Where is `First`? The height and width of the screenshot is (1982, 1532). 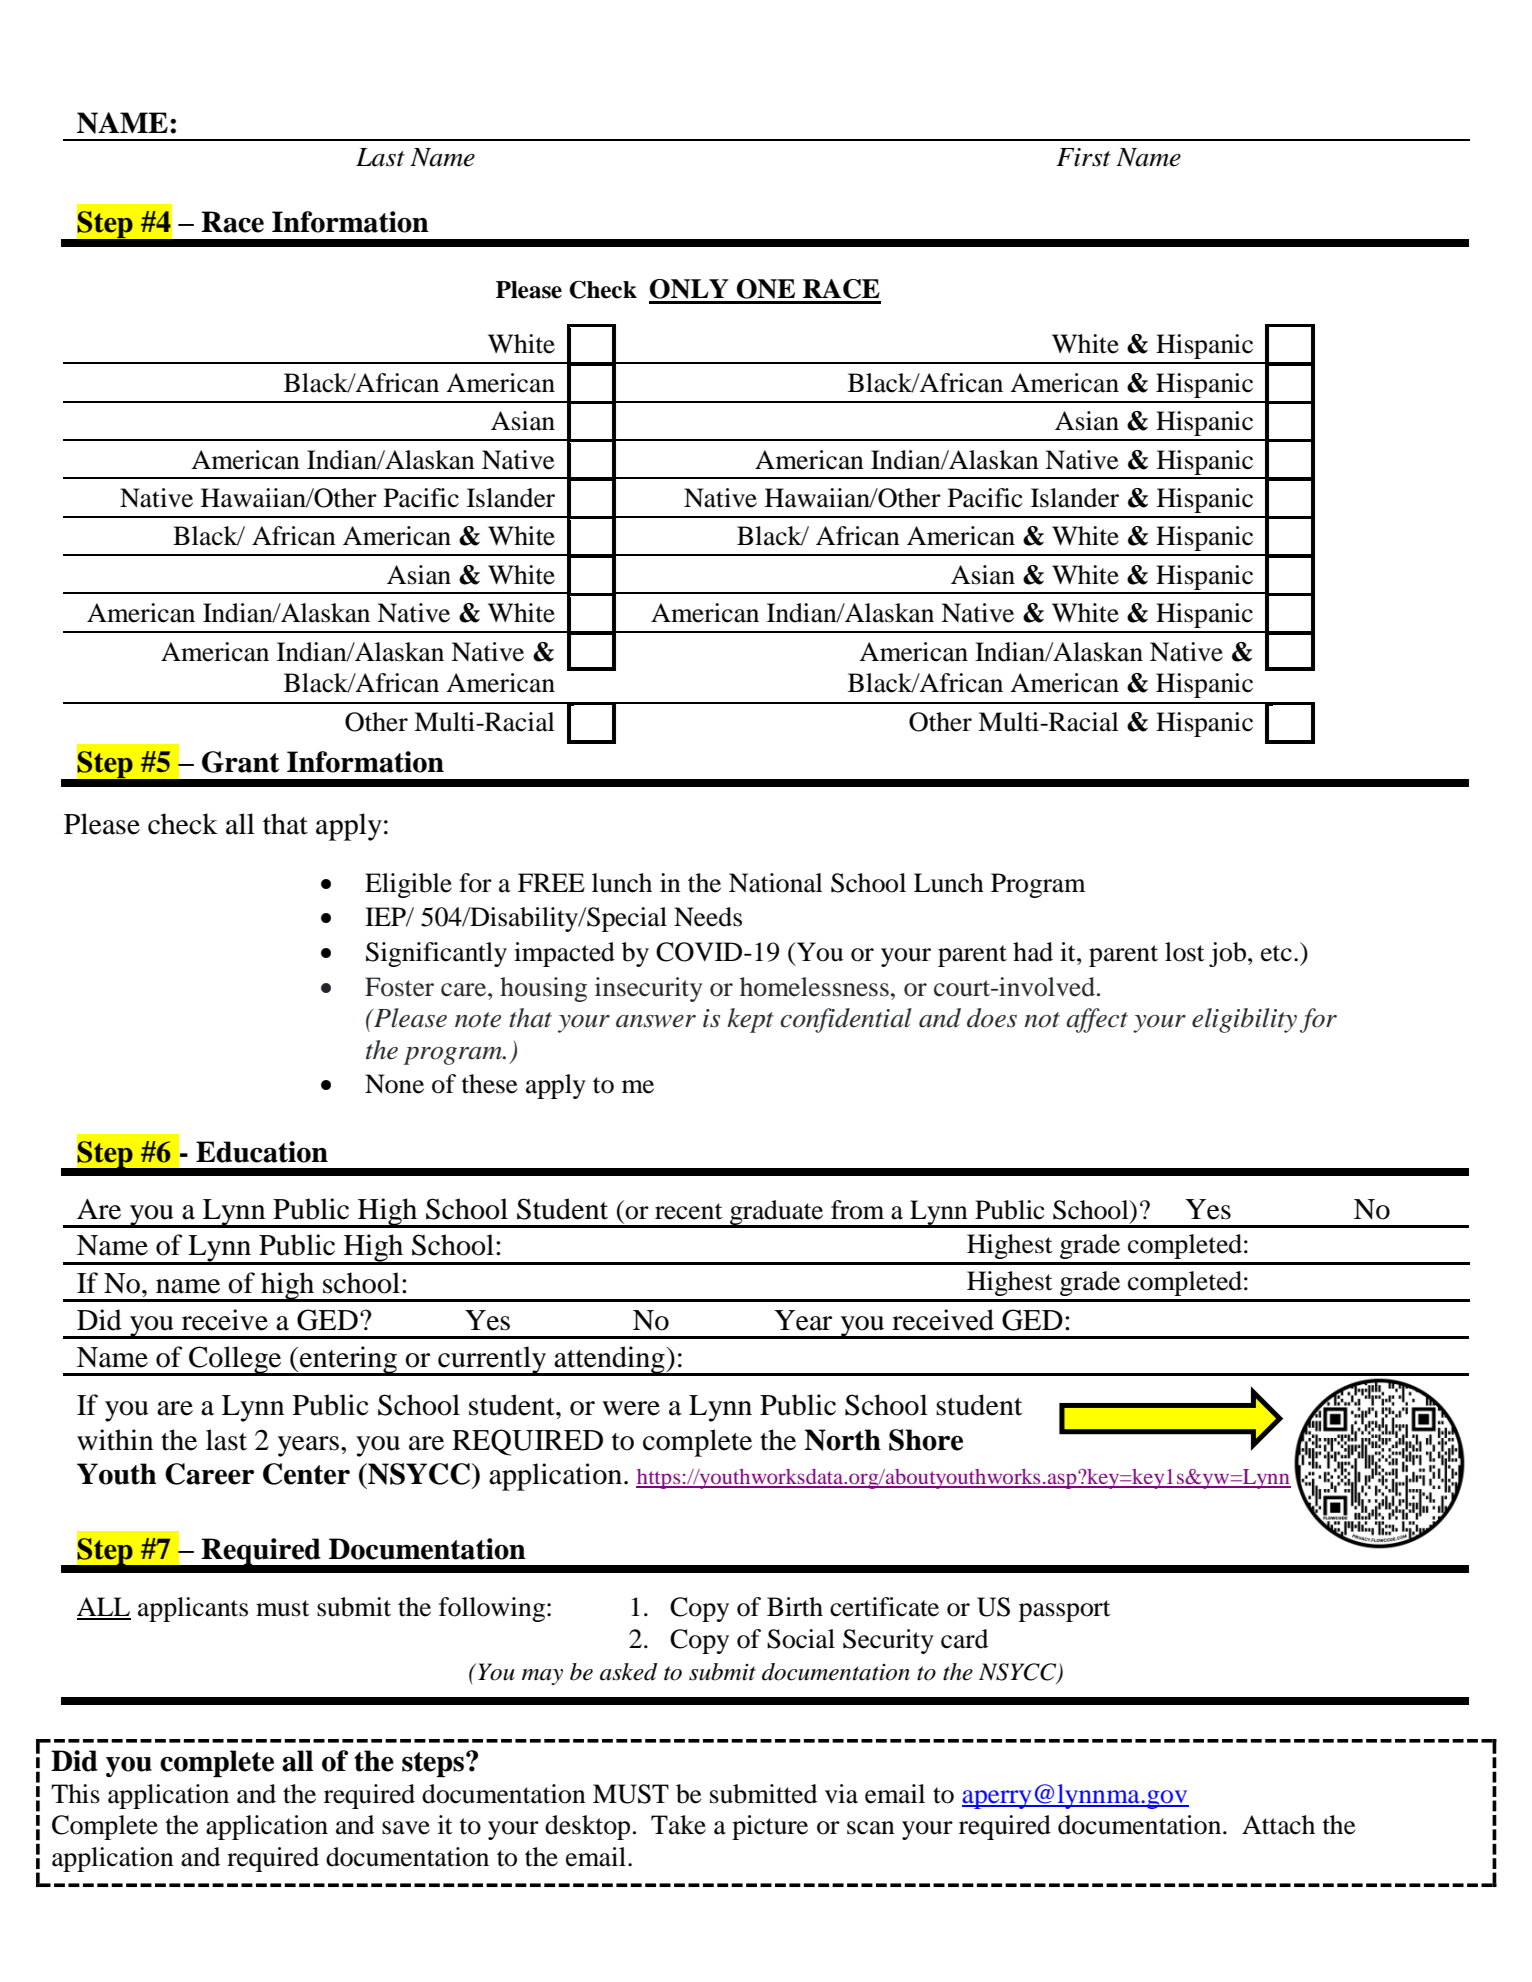 First is located at coordinates (1083, 157).
